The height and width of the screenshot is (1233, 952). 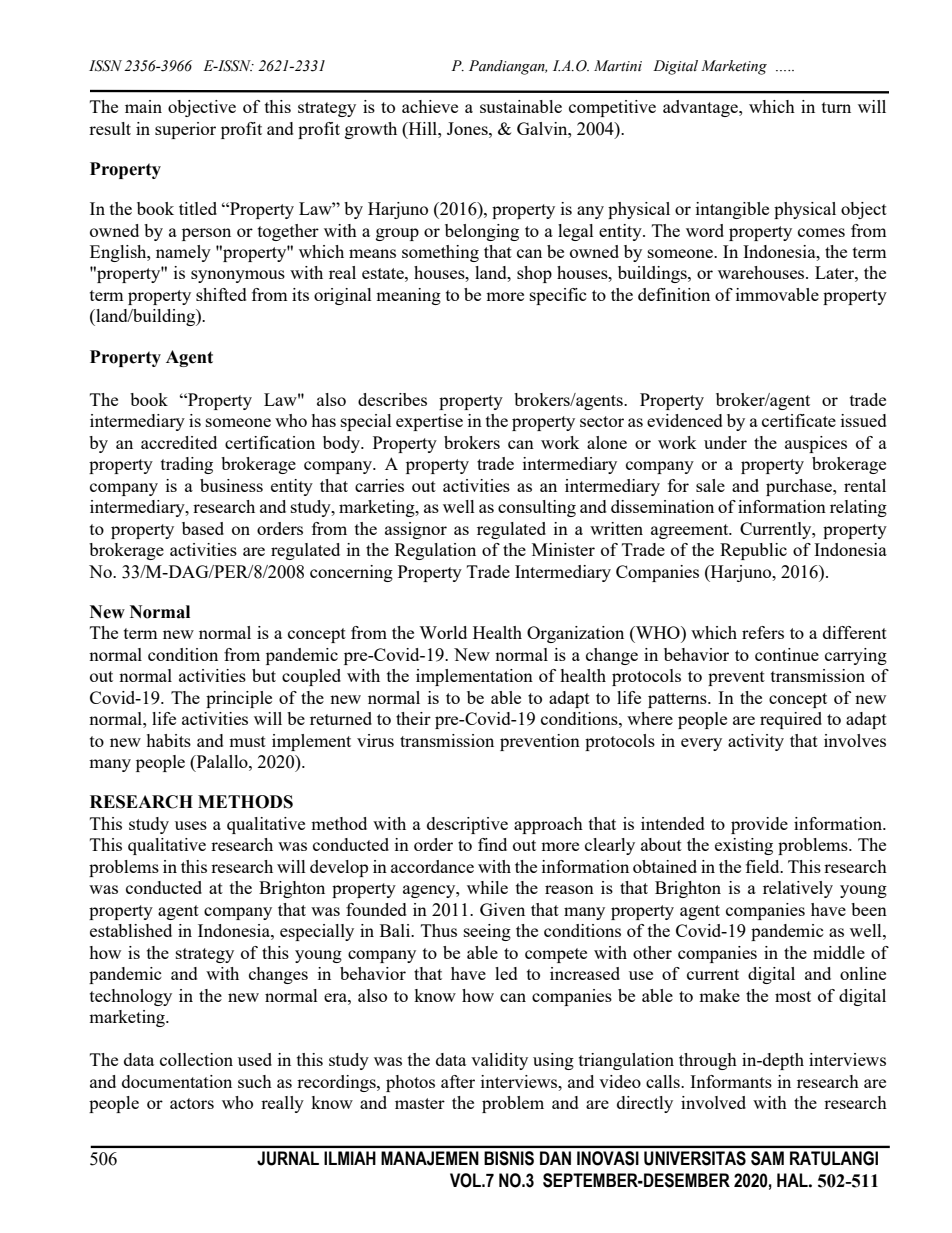 What do you see at coordinates (168, 740) in the screenshot?
I see `habits` at bounding box center [168, 740].
